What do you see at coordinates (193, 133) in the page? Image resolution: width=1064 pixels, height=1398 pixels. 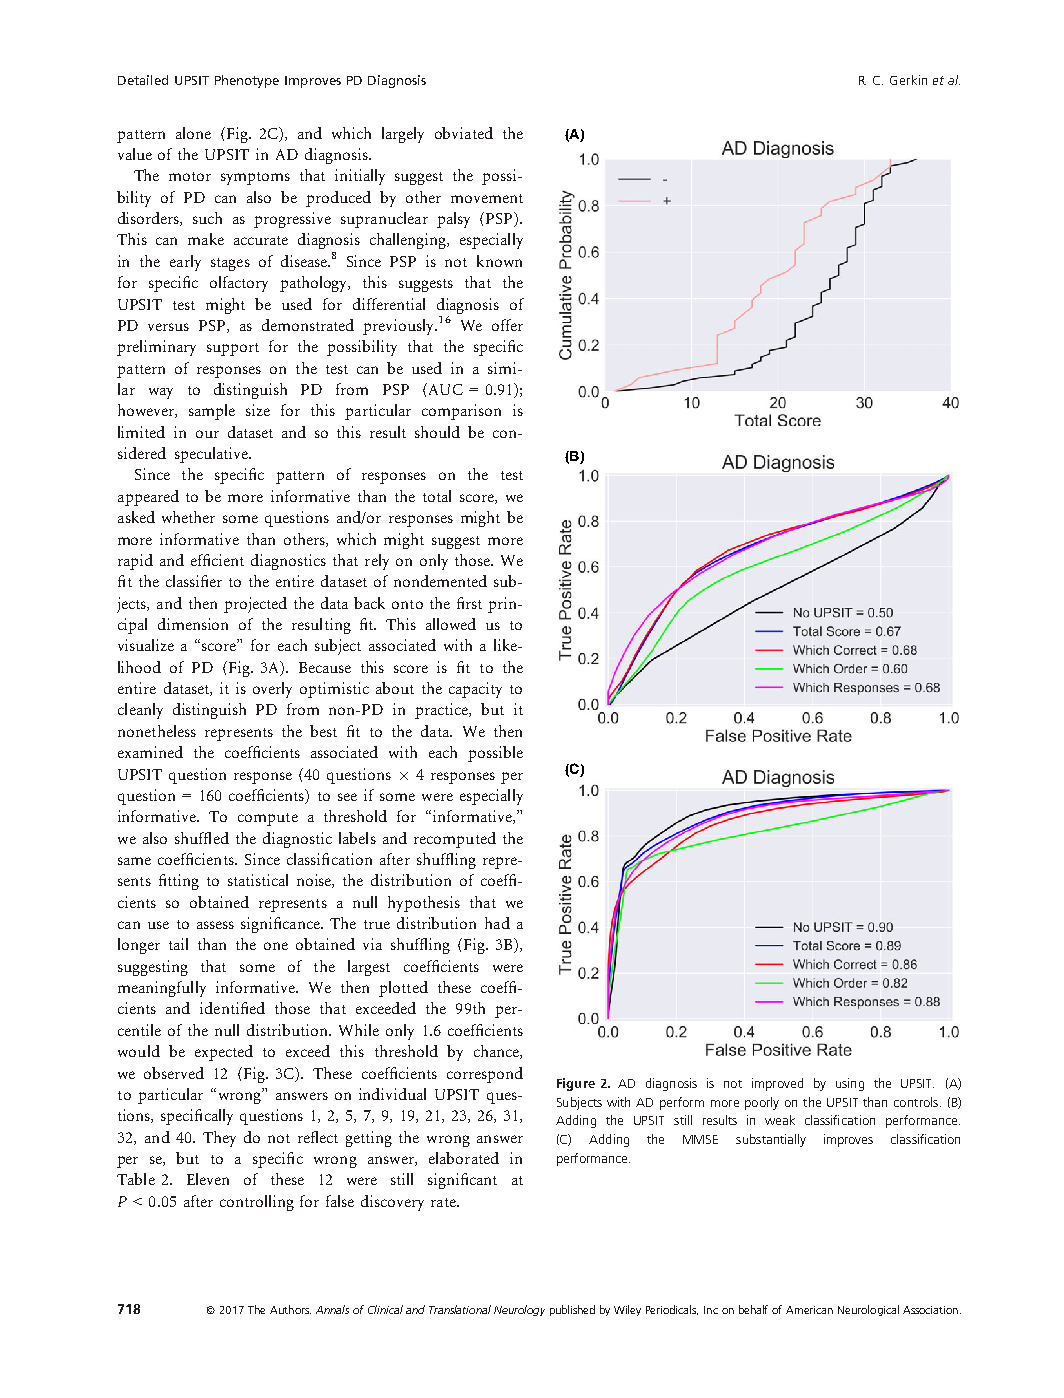 I see `alone` at bounding box center [193, 133].
